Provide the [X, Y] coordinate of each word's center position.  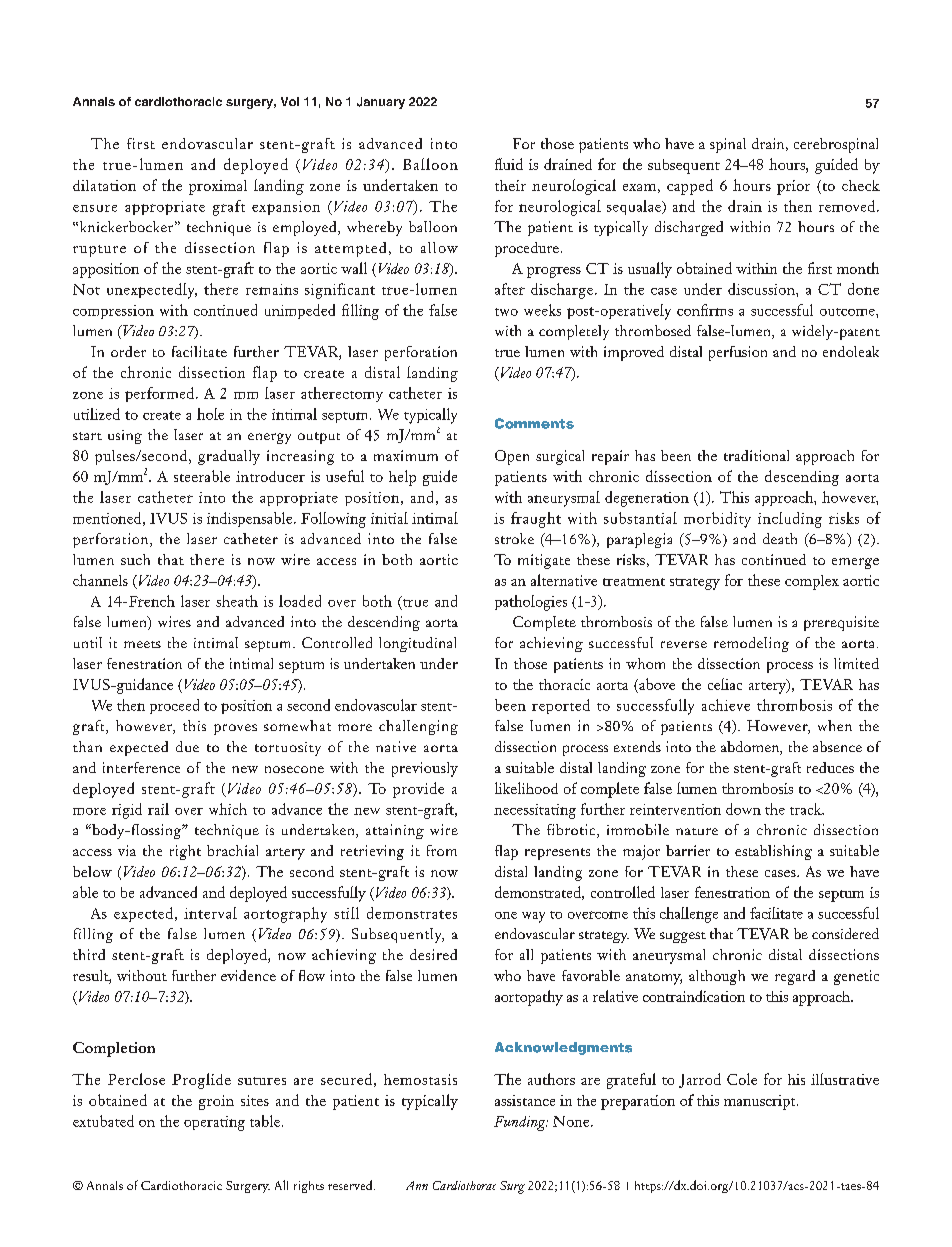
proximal [218, 187]
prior [793, 187]
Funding [521, 1123]
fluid [509, 164]
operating [214, 1123]
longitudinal [417, 644]
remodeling [751, 644]
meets [142, 644]
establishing [773, 852]
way [533, 917]
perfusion [738, 353]
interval [210, 913]
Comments [534, 423]
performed [159, 394]
